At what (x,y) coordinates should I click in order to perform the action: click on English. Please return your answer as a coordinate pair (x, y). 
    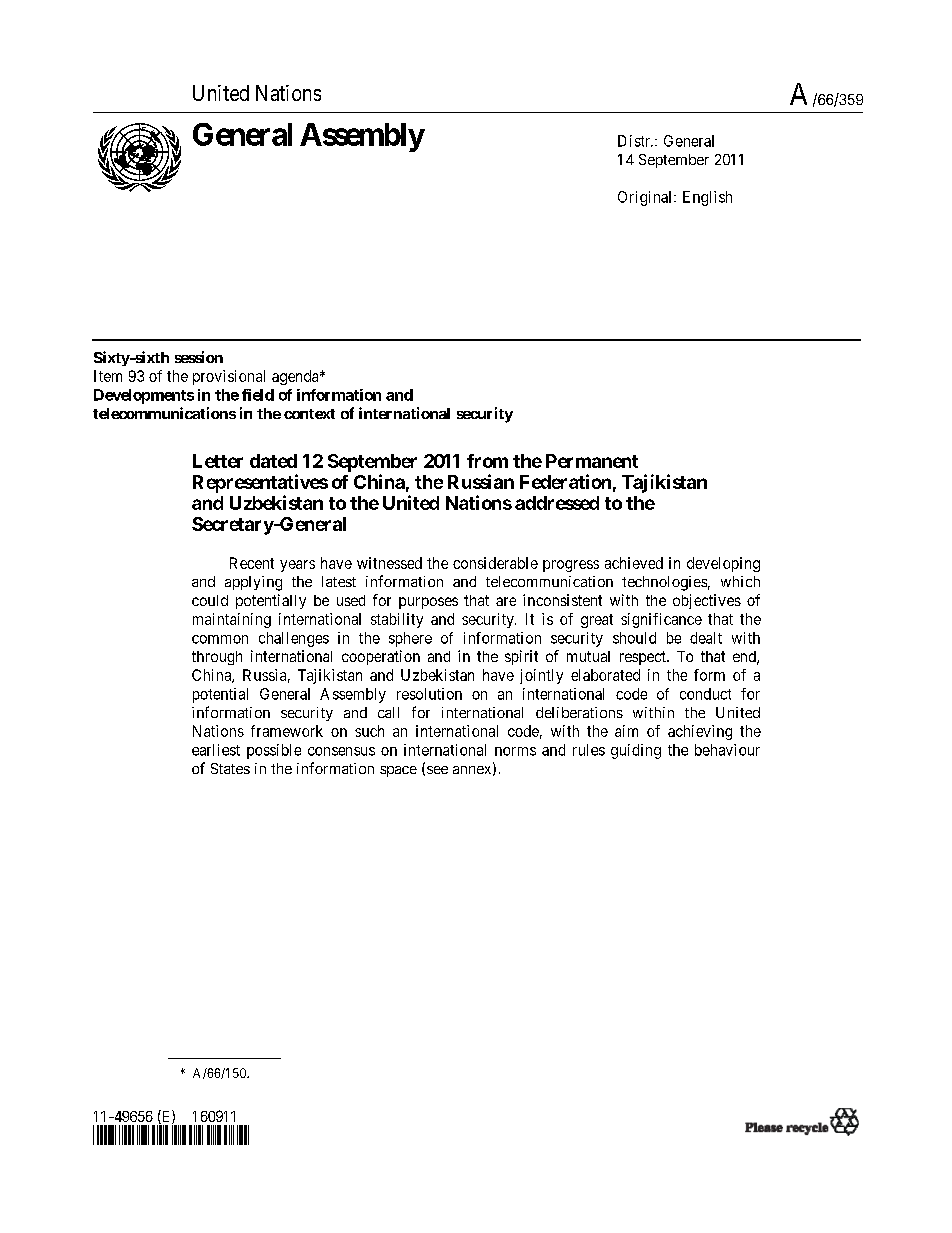
    Looking at the image, I should click on (707, 198).
